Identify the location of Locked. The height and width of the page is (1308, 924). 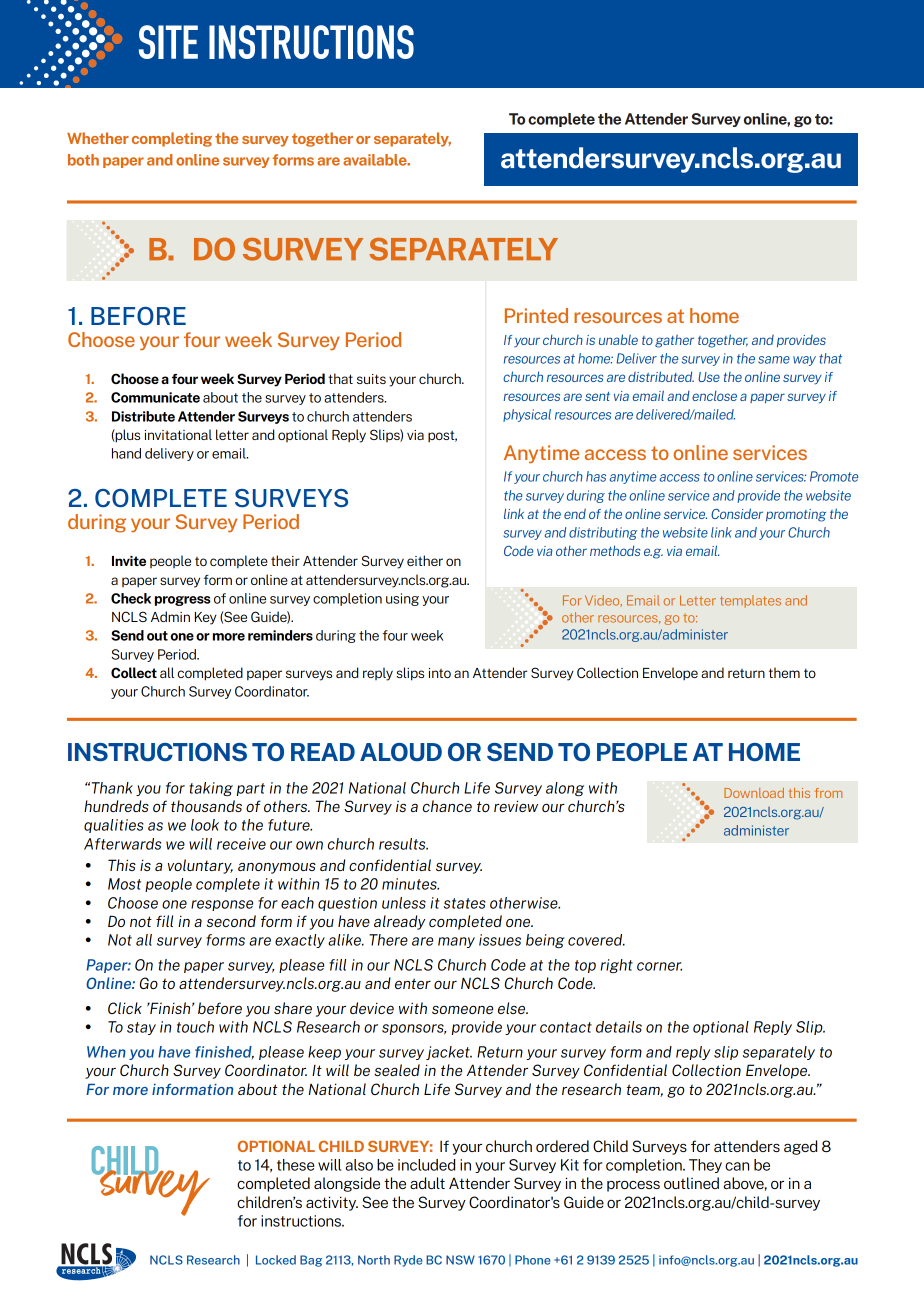
(276, 1260).
